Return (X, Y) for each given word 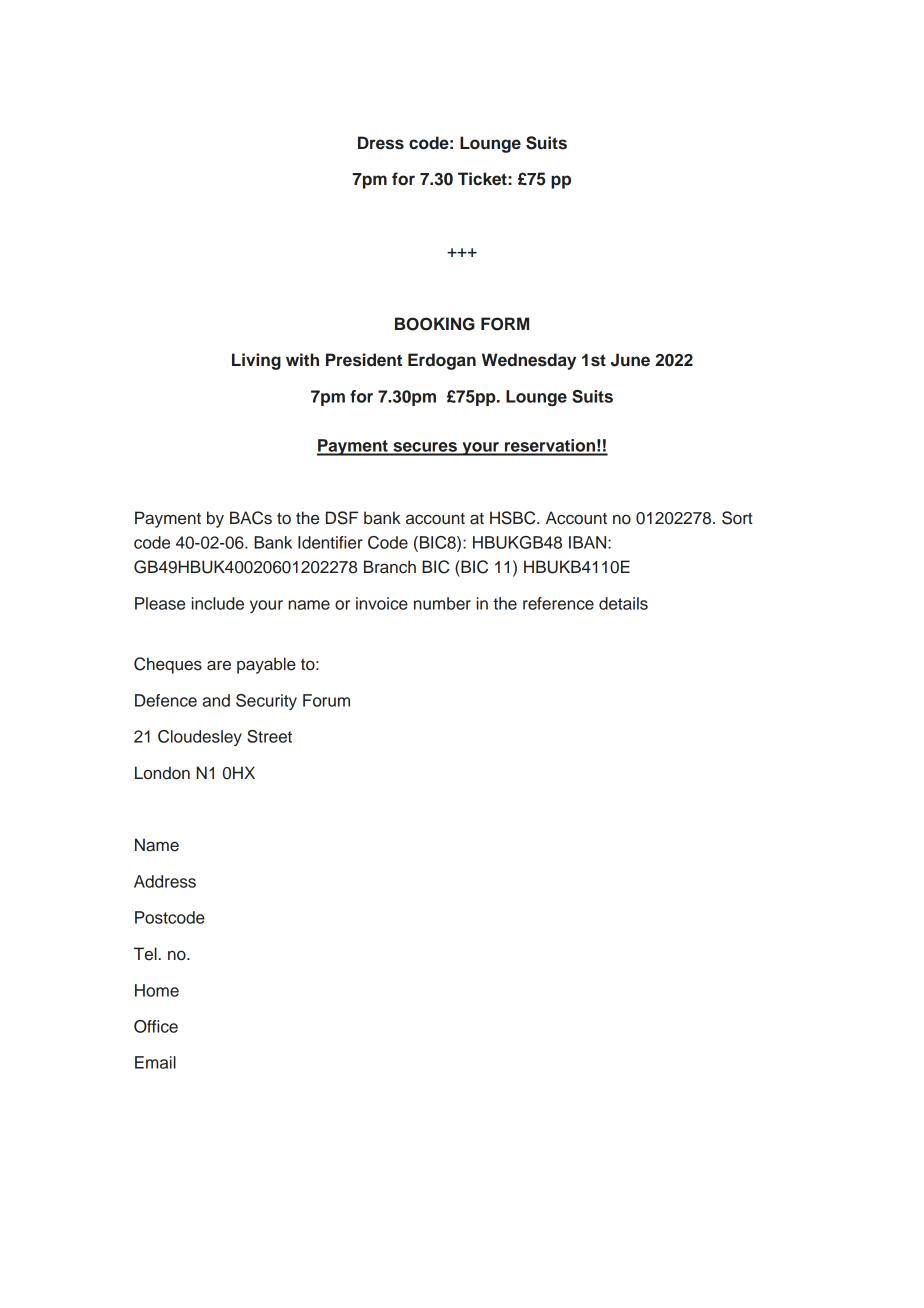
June (630, 360)
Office (156, 1026)
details (623, 603)
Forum (326, 700)
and (216, 700)
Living (256, 361)
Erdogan (442, 361)
